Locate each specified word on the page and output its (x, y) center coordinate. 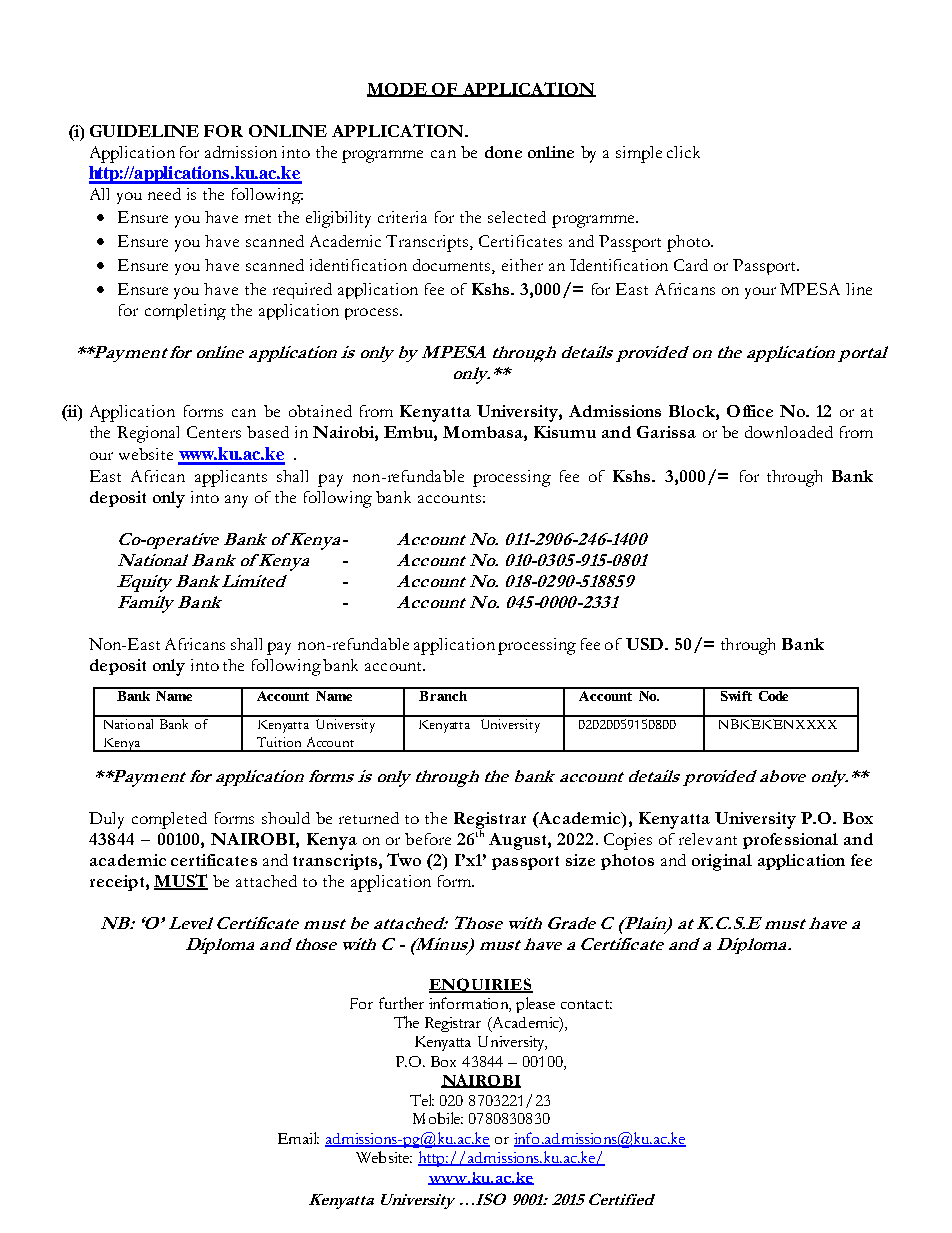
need (164, 194)
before (428, 839)
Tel (422, 1100)
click (683, 152)
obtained (320, 411)
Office (750, 411)
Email (298, 1138)
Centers (214, 432)
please (535, 1005)
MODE (398, 90)
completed (169, 820)
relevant (708, 839)
